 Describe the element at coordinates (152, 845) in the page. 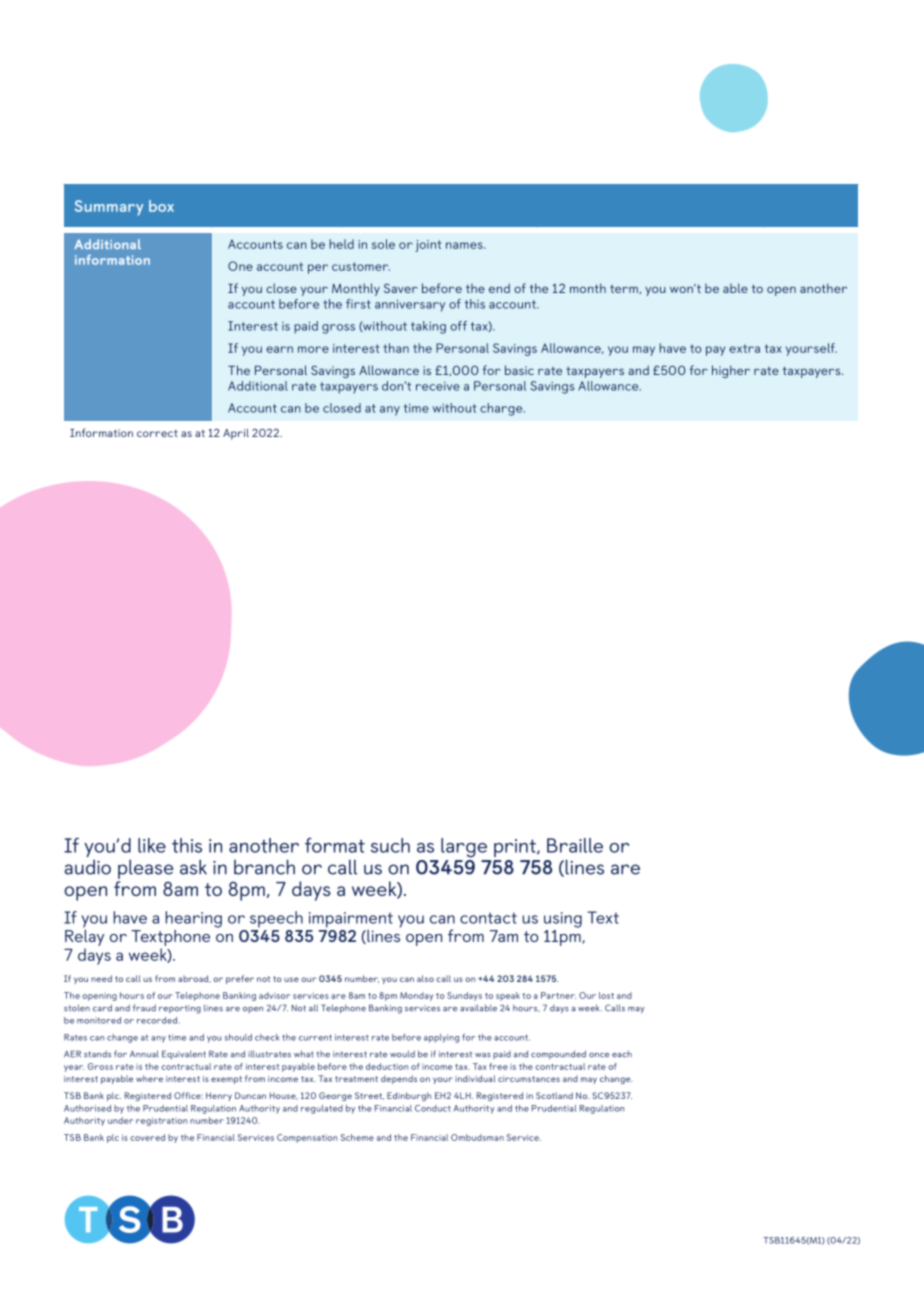

I see `like` at that location.
